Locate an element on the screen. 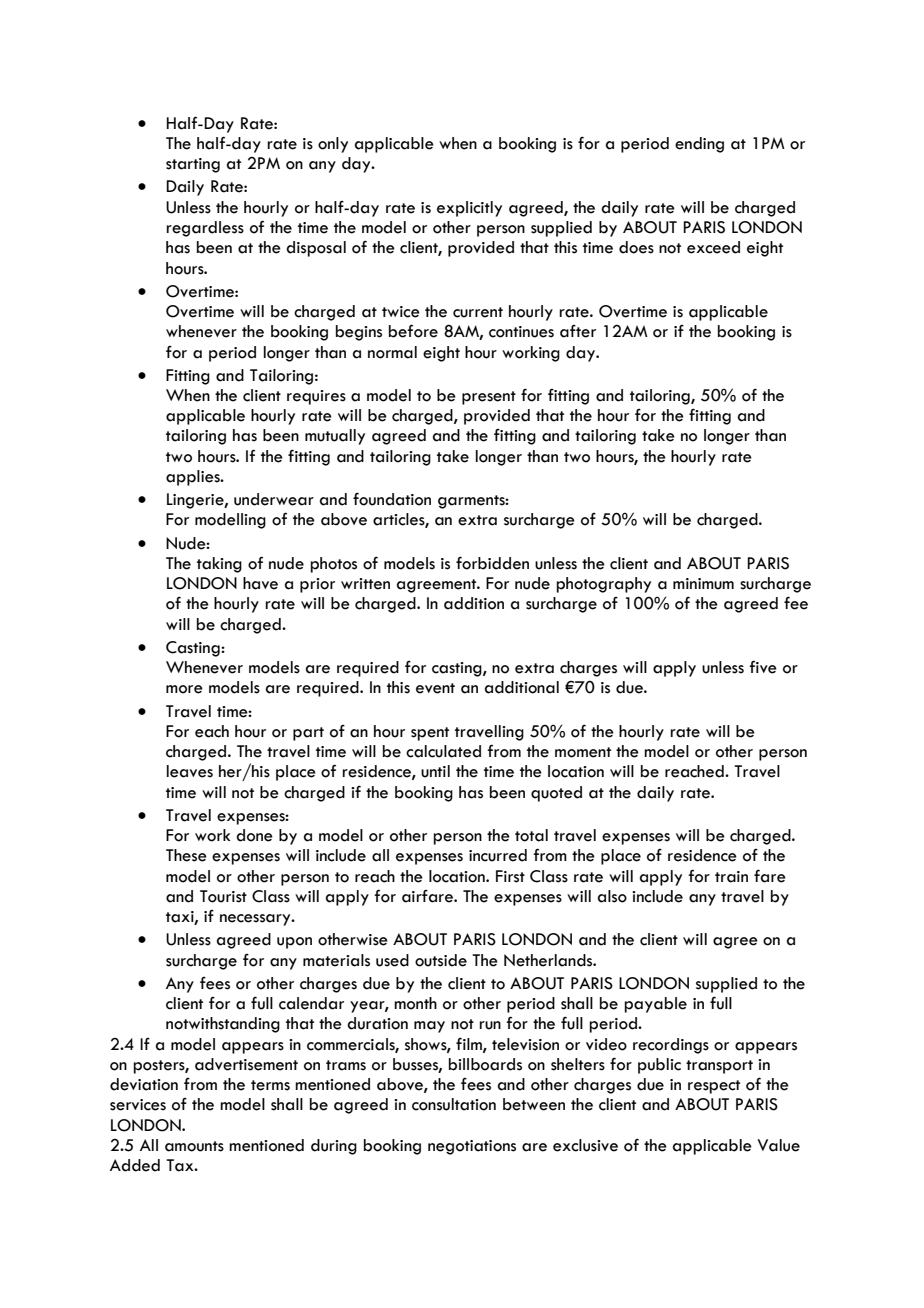 The width and height of the screenshot is (924, 1308). starting is located at coordinates (193, 165).
